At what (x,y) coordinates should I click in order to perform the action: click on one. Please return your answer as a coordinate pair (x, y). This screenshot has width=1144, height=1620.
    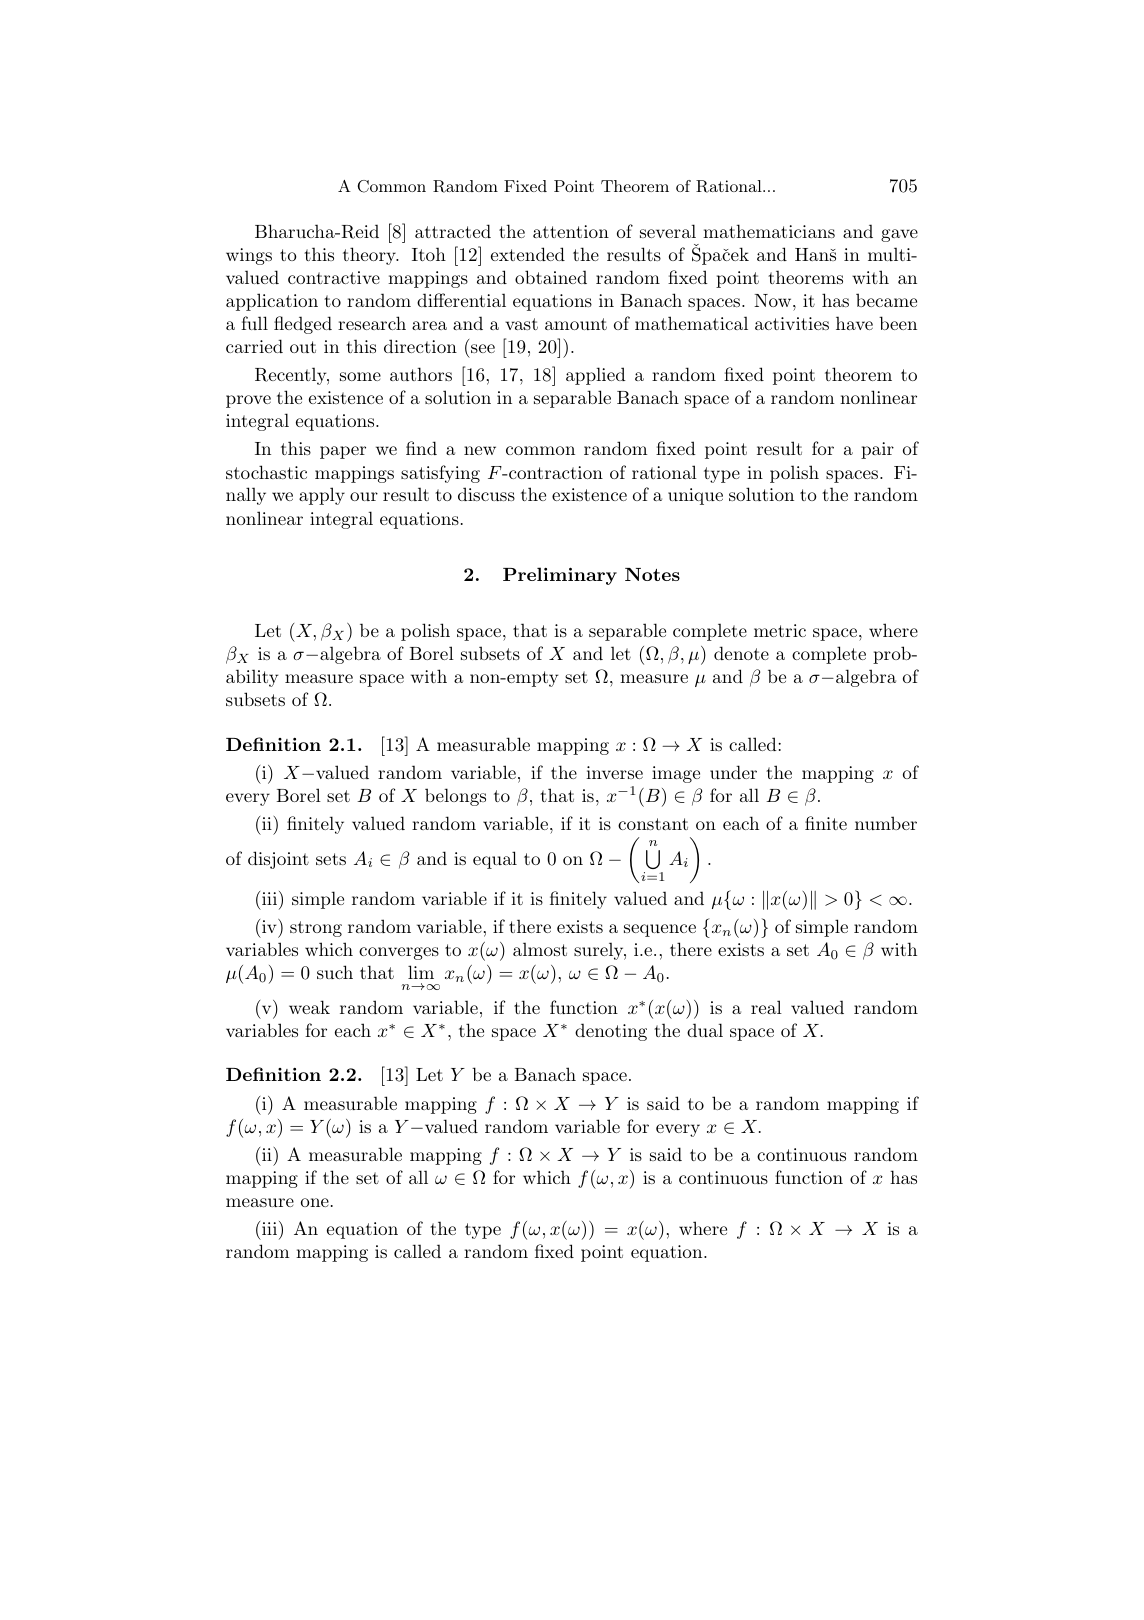
    Looking at the image, I should click on (315, 1202).
